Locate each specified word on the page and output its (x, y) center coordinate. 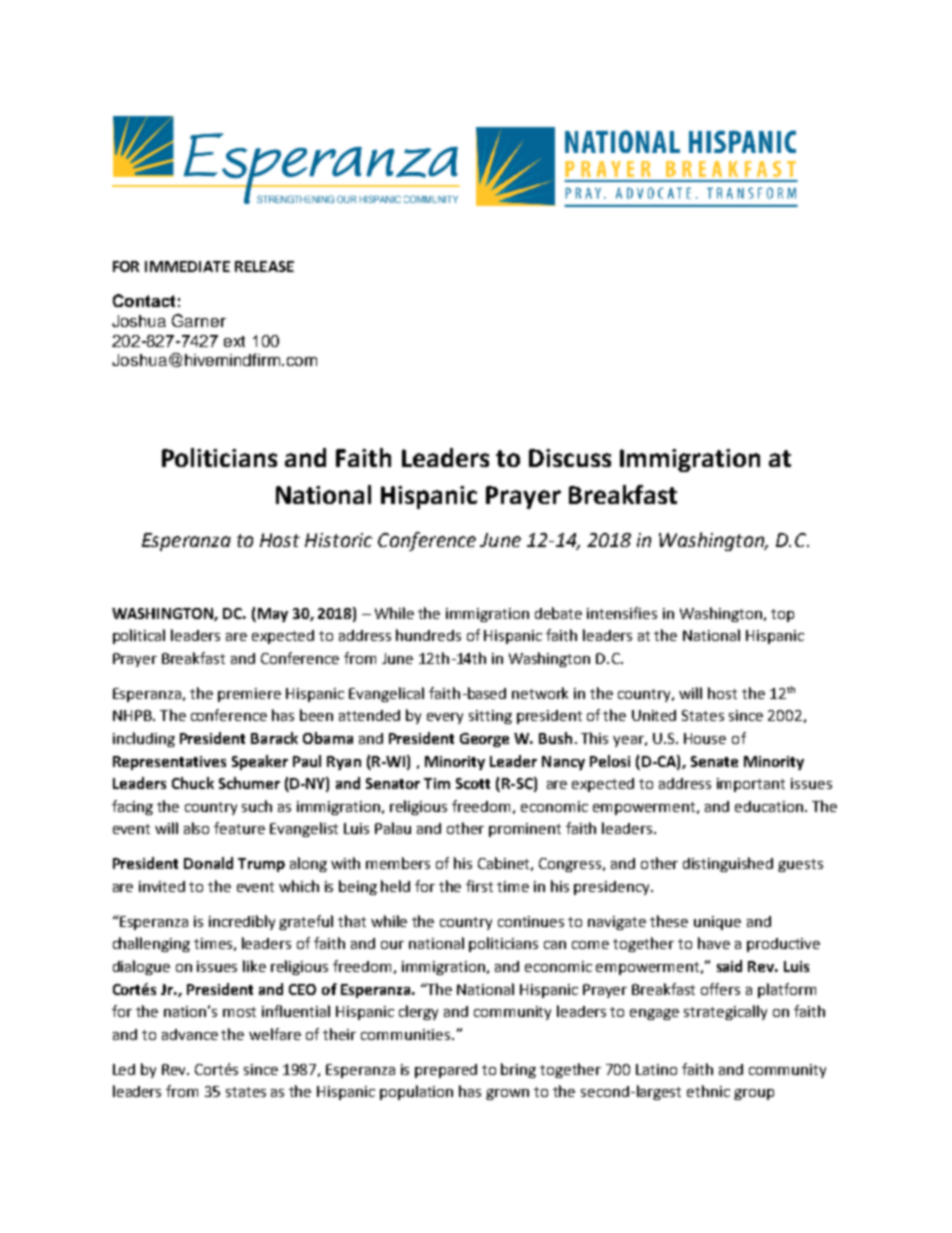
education (769, 806)
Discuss (570, 458)
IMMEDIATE (187, 266)
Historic (338, 540)
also (196, 828)
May (273, 615)
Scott (473, 783)
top (782, 615)
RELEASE (264, 266)
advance (190, 1034)
